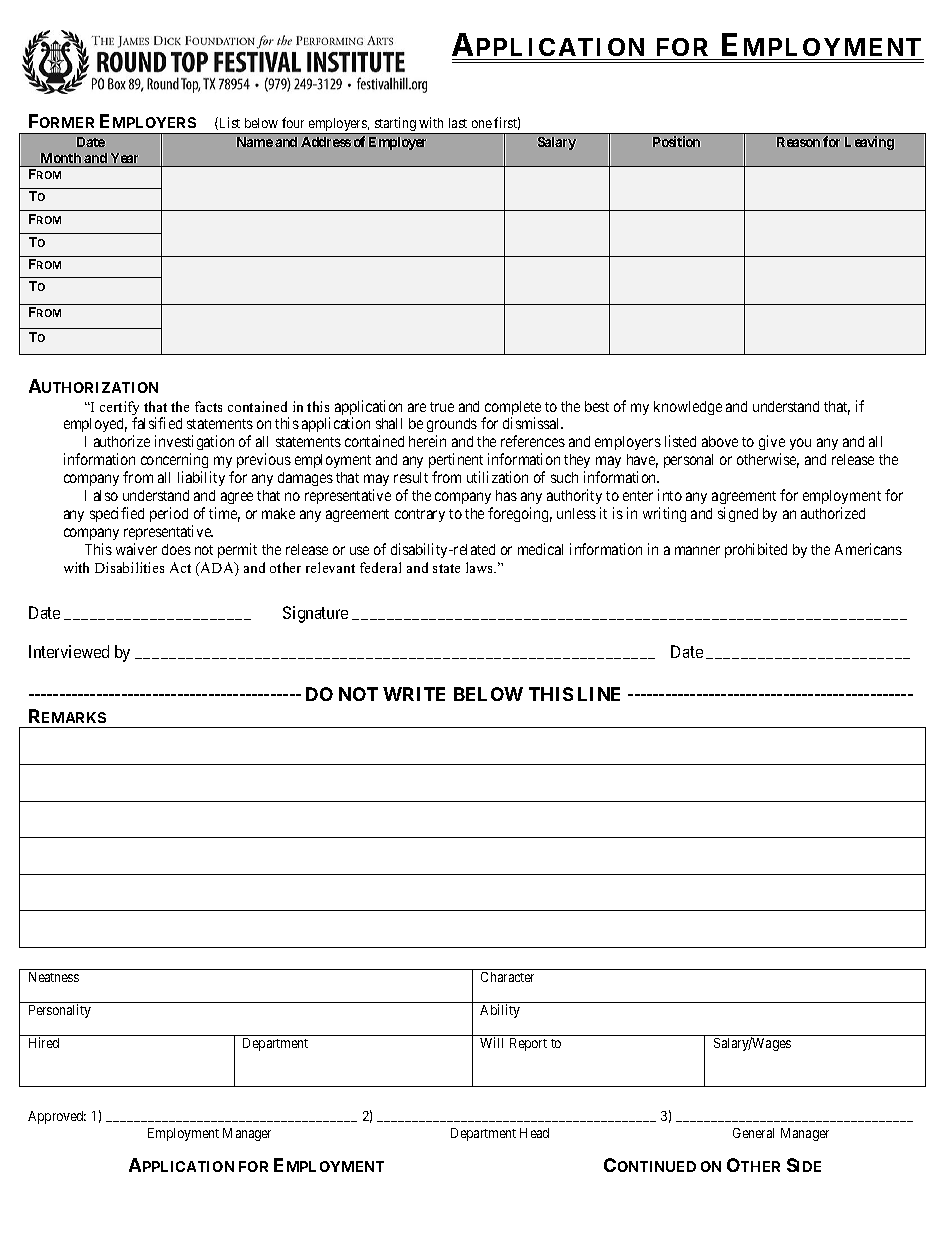 This document has height=1233, width=952. What do you see at coordinates (57, 1117) in the document?
I see `Approved` at bounding box center [57, 1117].
